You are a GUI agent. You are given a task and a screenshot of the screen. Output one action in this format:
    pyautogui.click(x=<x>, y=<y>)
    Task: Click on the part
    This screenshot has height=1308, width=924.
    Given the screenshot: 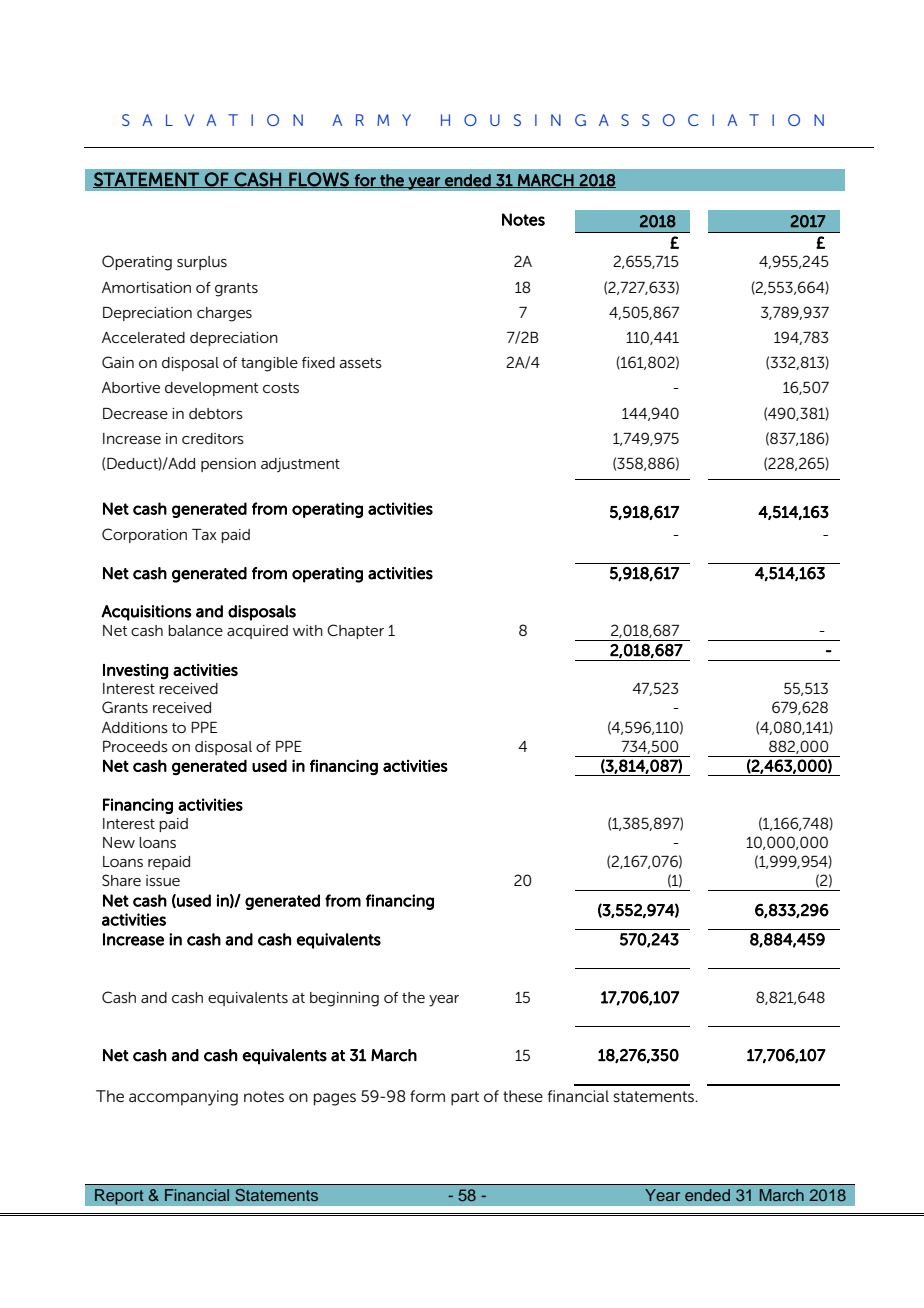 What is the action you would take?
    pyautogui.click(x=465, y=1098)
